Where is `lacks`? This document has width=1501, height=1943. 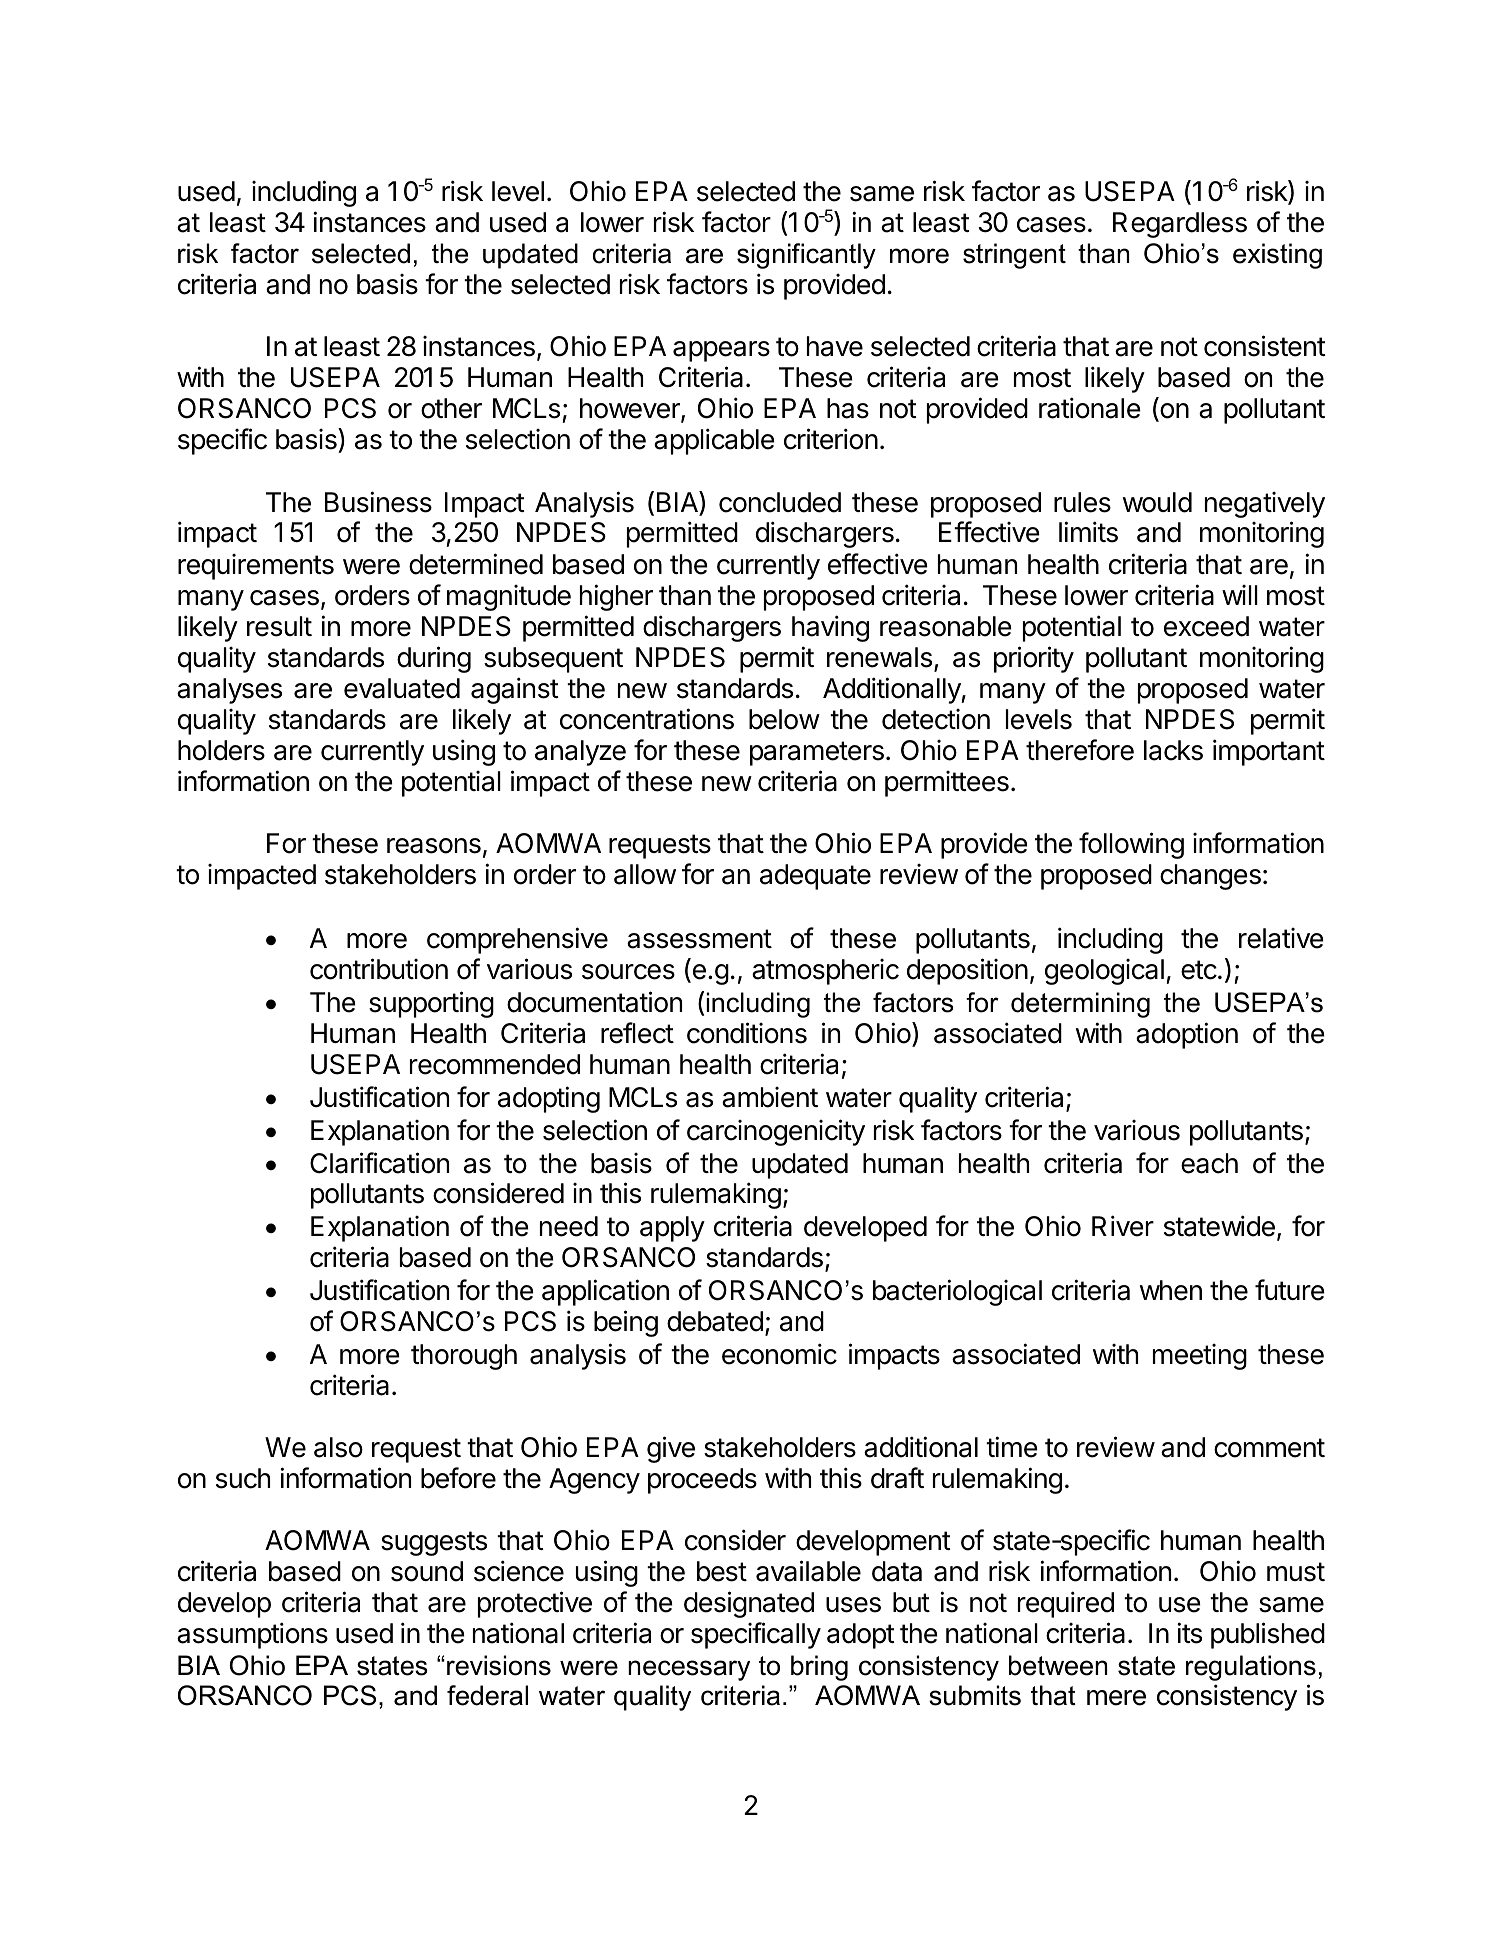
lacks is located at coordinates (1173, 750).
